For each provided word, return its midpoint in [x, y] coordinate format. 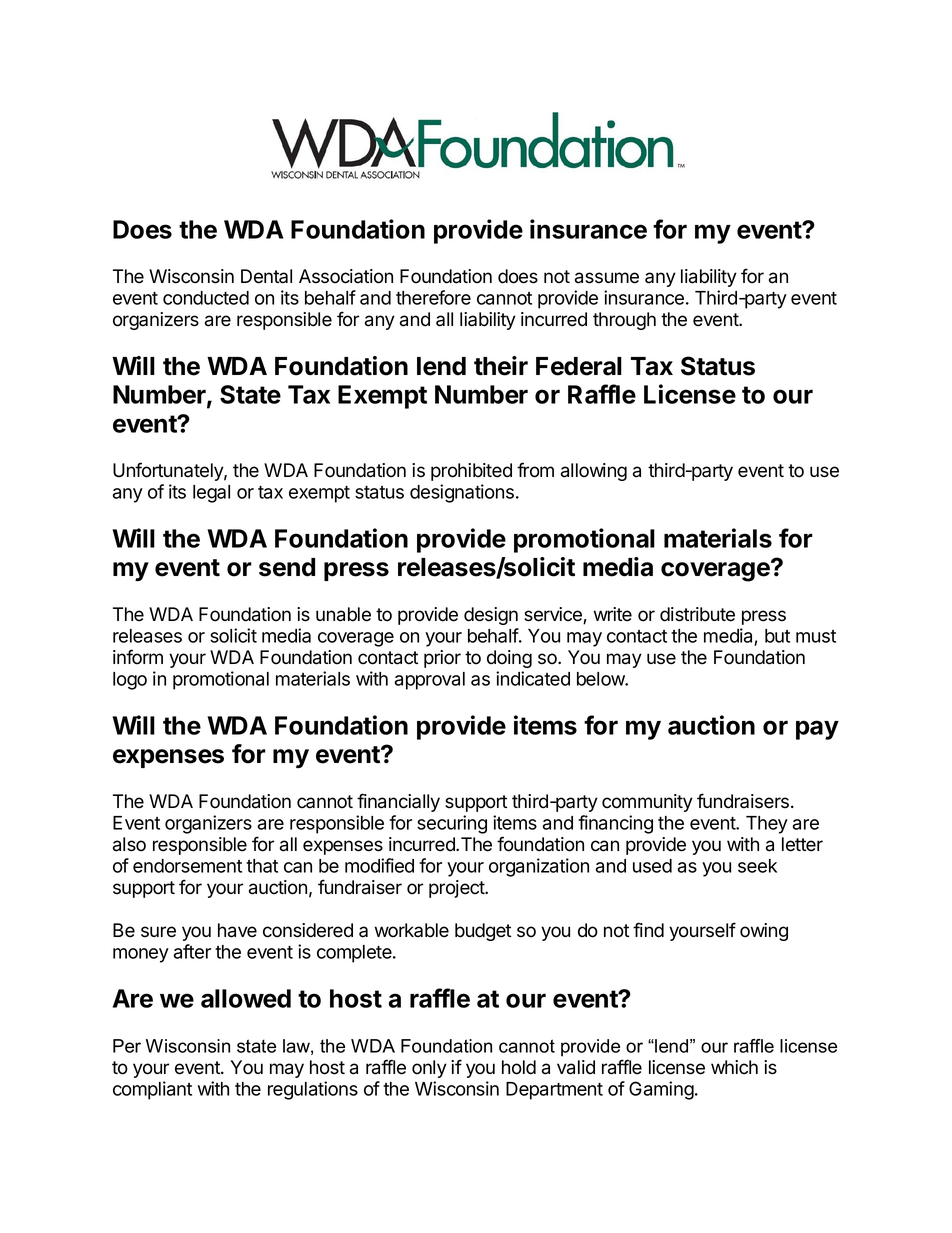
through [624, 321]
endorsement [187, 866]
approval [430, 681]
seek [757, 866]
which [734, 1067]
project [458, 889]
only [429, 1069]
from [535, 470]
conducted [206, 298]
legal [211, 494]
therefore [433, 297]
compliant [152, 1090]
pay [817, 730]
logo [130, 681]
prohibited [471, 472]
